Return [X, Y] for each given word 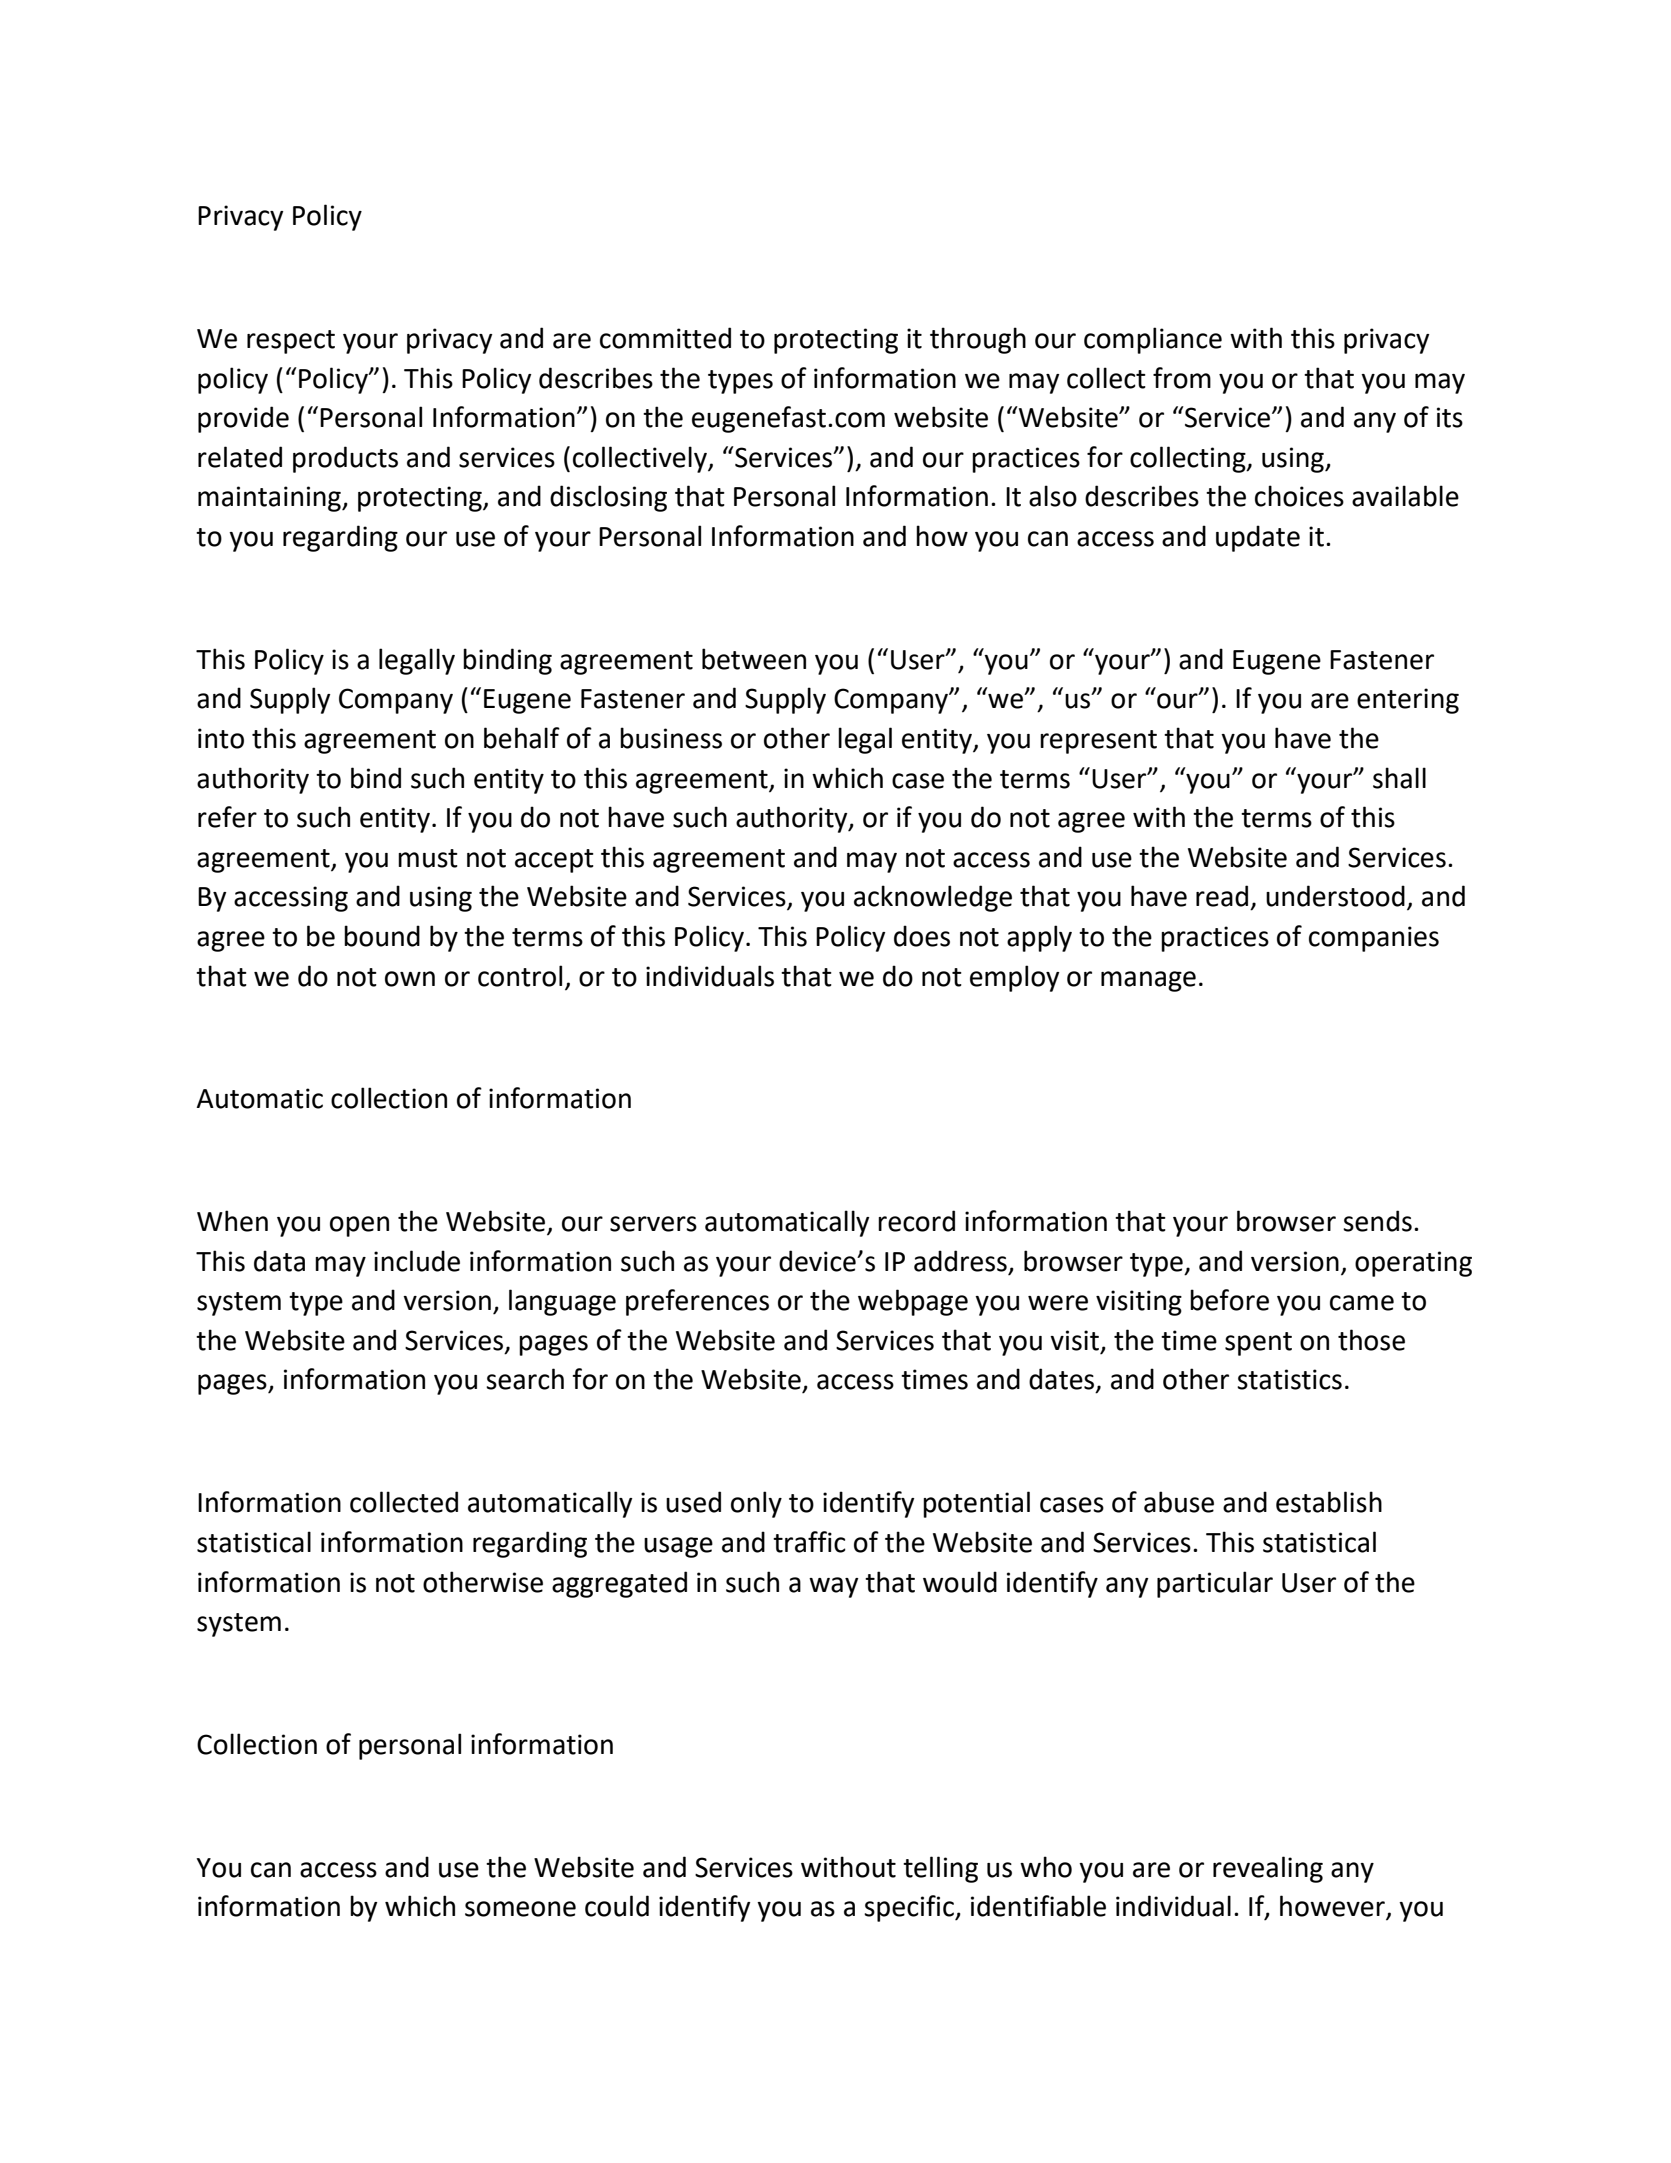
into [221, 738]
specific [910, 1908]
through [978, 340]
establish [1329, 1502]
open [359, 1226]
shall [1399, 778]
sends [1377, 1221]
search [525, 1379]
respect [291, 342]
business [671, 738]
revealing [1268, 1869]
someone [520, 1909]
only [756, 1504]
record [916, 1221]
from [1182, 378]
